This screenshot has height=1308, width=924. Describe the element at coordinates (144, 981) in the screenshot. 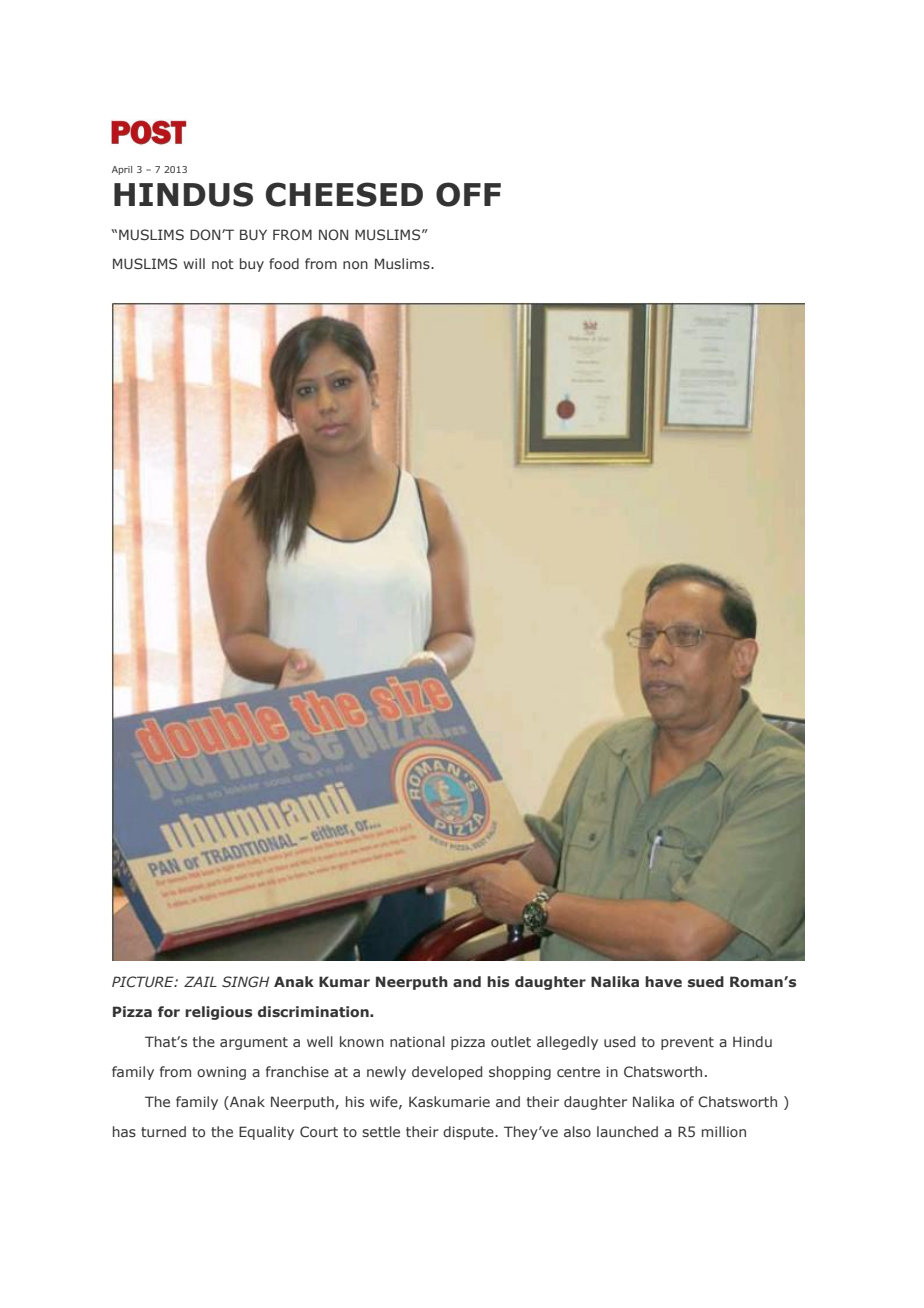

I see `PICTURE` at that location.
